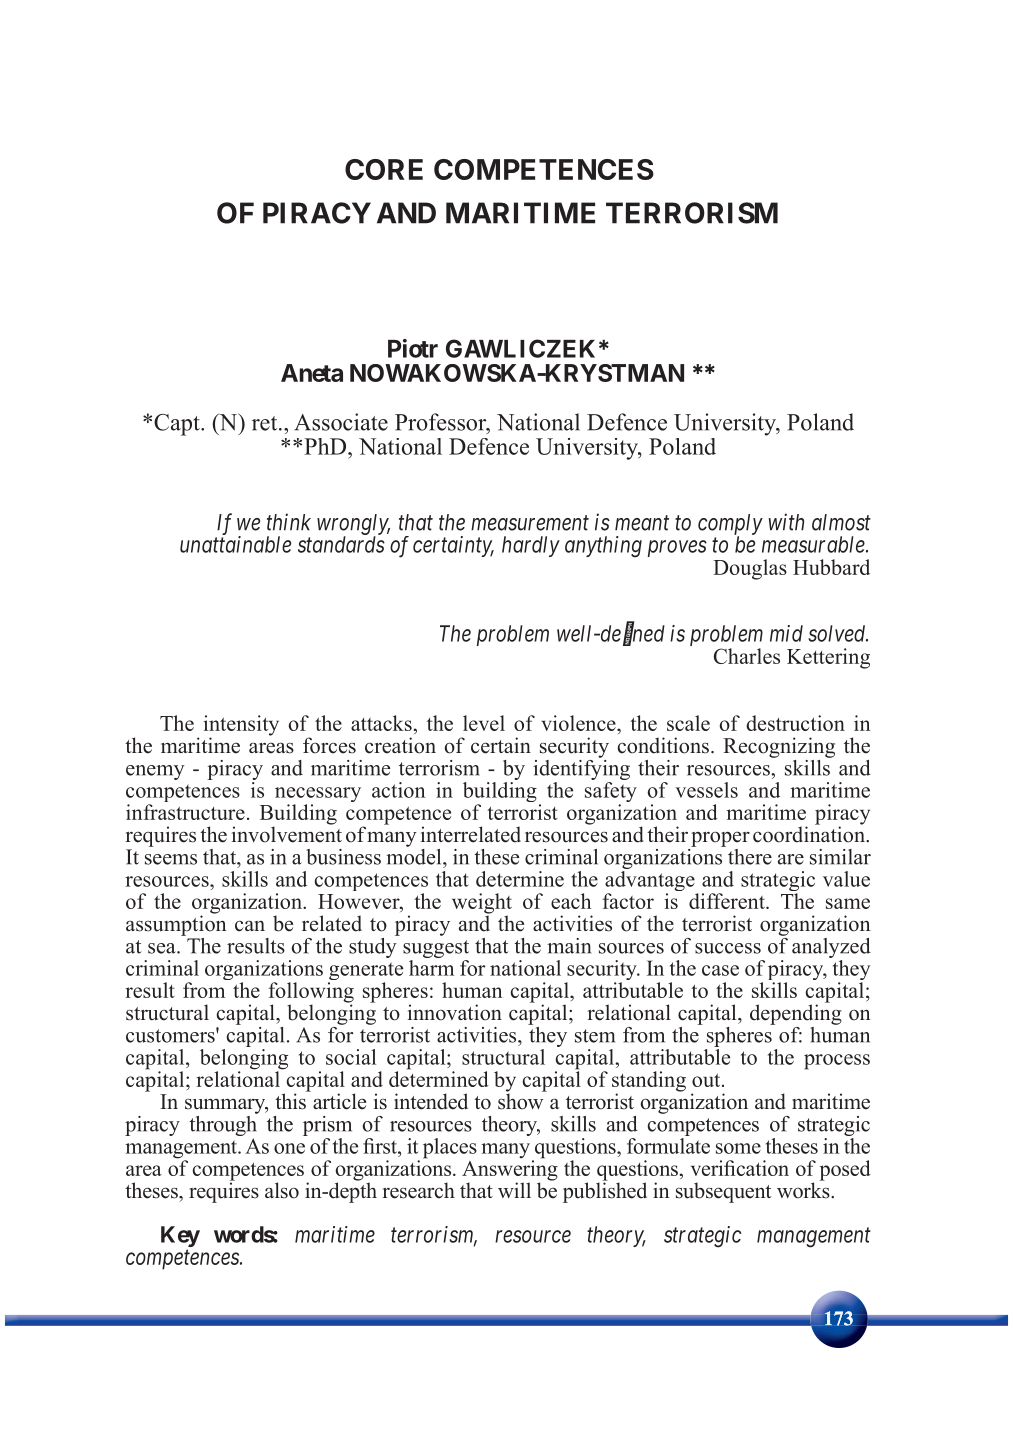 The width and height of the screenshot is (1013, 1434). Describe the element at coordinates (384, 169) in the screenshot. I see `CORE` at that location.
